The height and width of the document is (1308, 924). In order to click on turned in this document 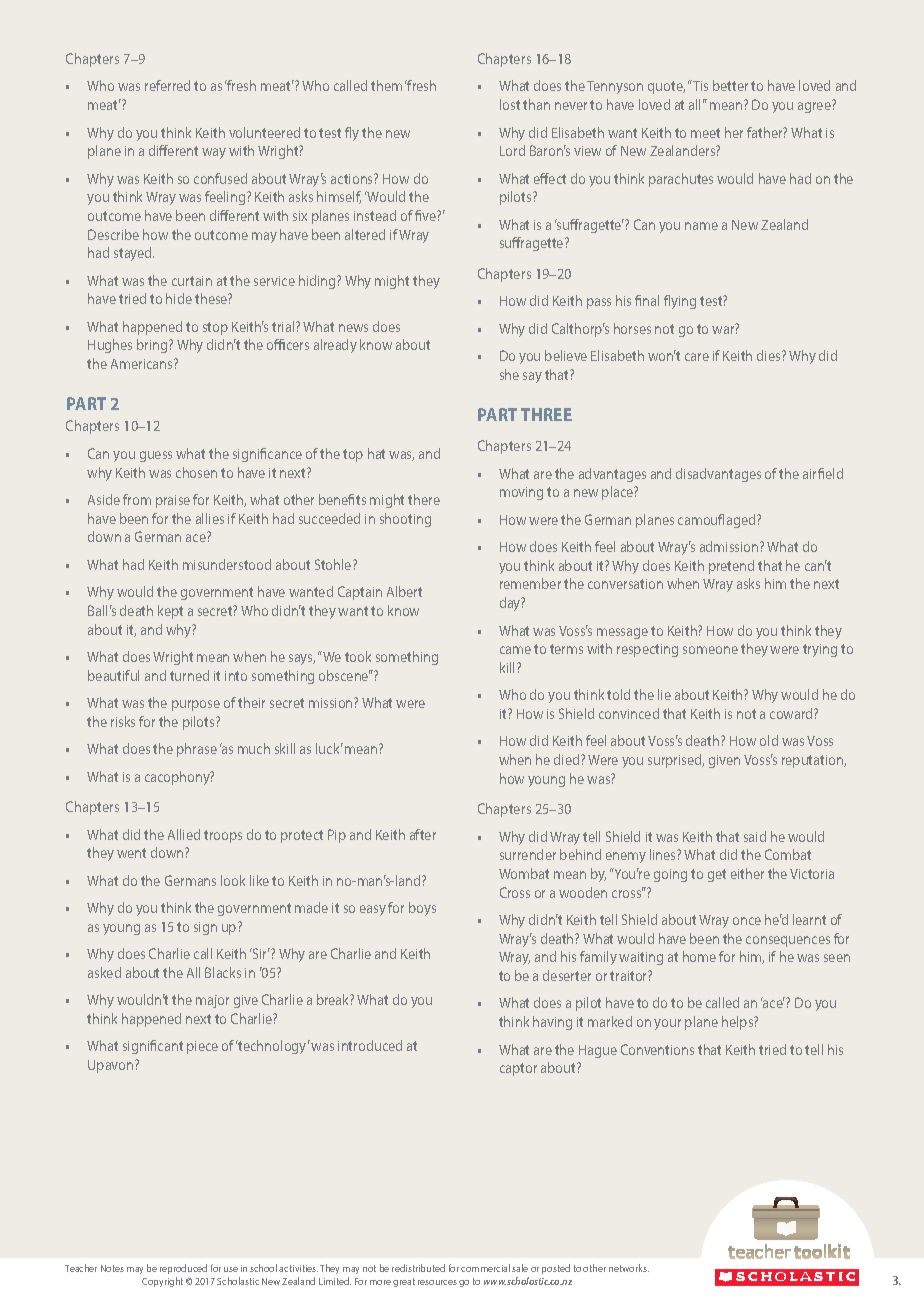, I will do `click(189, 675)`.
